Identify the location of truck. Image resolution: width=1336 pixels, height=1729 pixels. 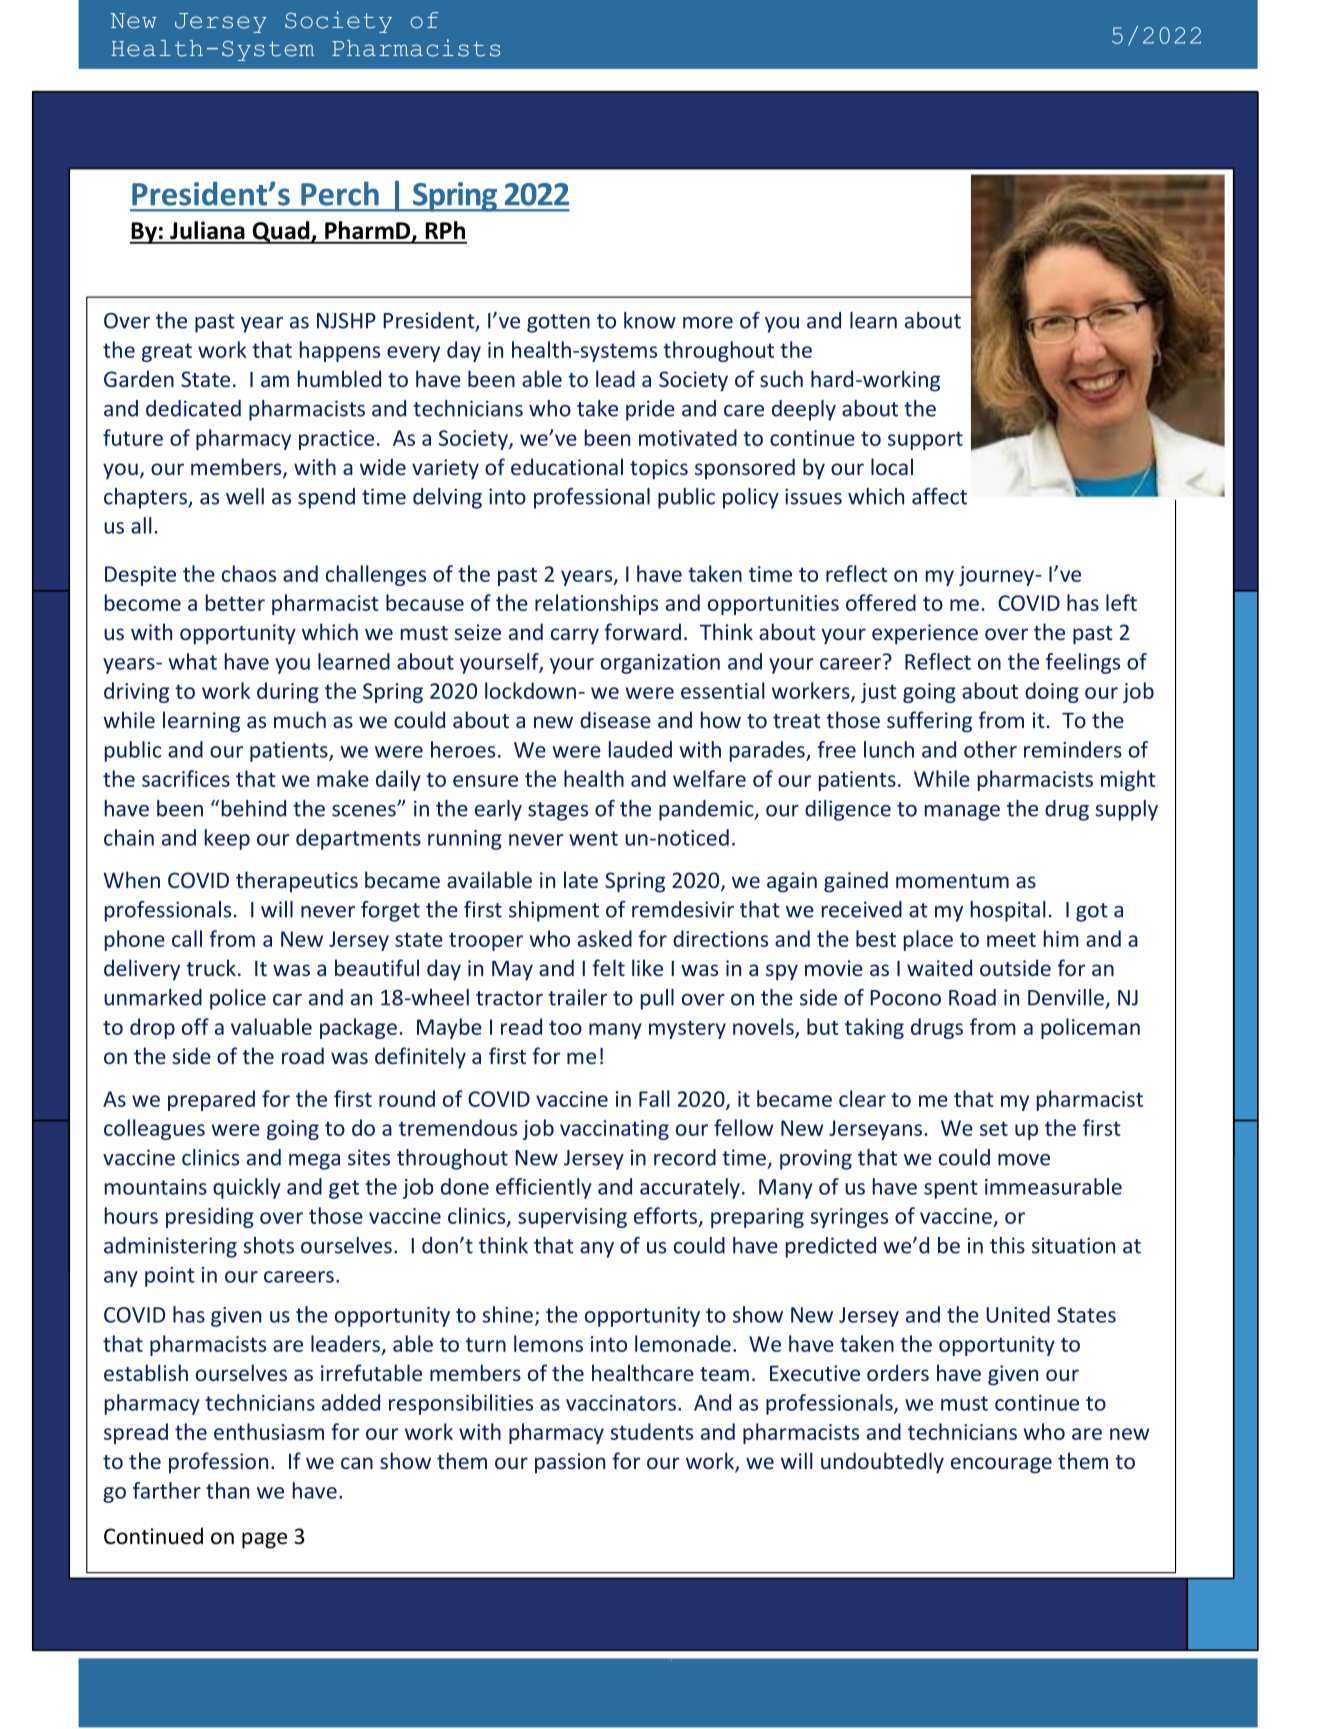
(211, 967).
